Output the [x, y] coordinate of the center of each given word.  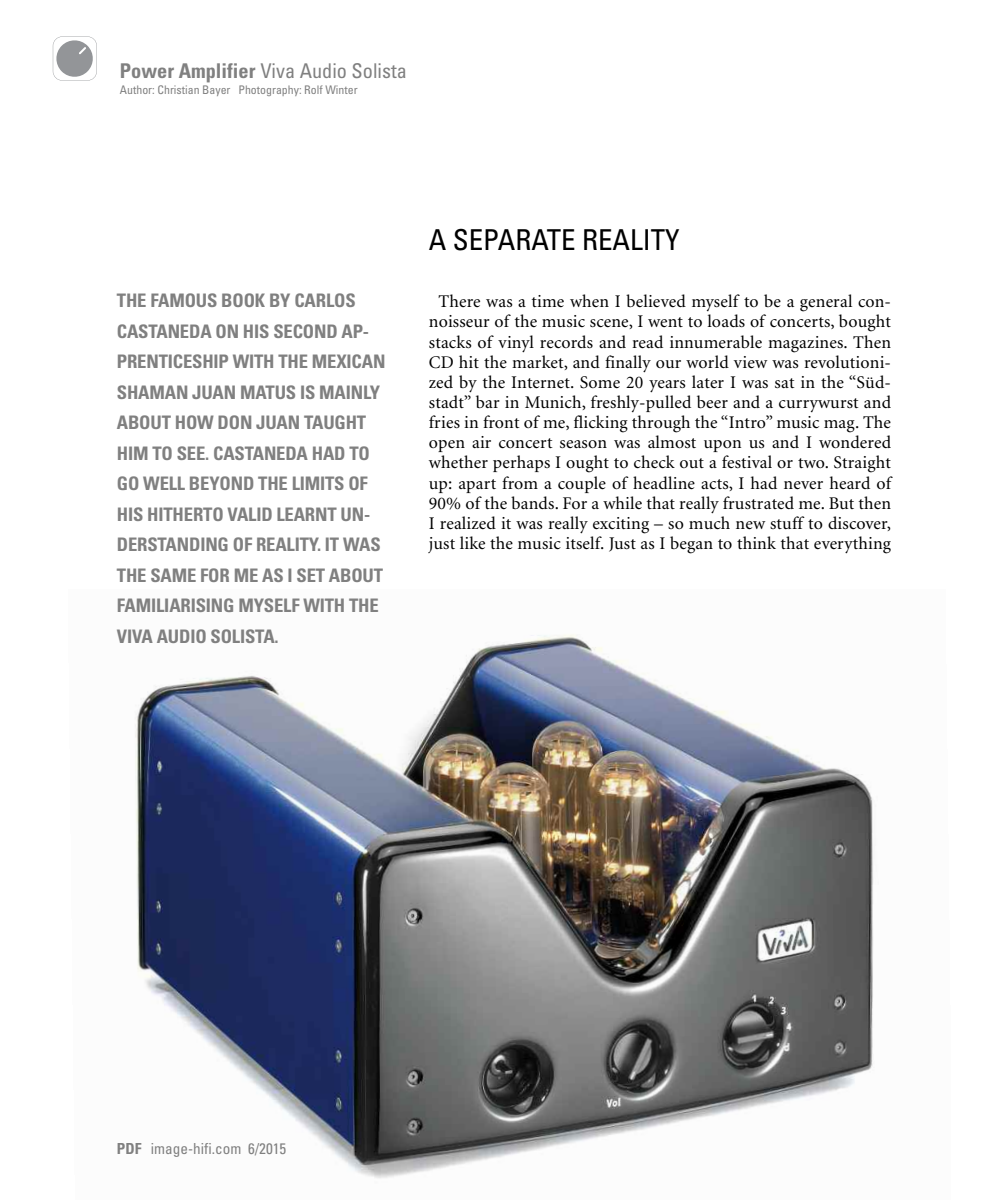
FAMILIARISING [175, 605]
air [481, 442]
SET [311, 575]
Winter [341, 89]
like [472, 542]
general [826, 303]
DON [234, 422]
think [756, 542]
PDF [129, 1148]
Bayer [216, 90]
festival [747, 461]
